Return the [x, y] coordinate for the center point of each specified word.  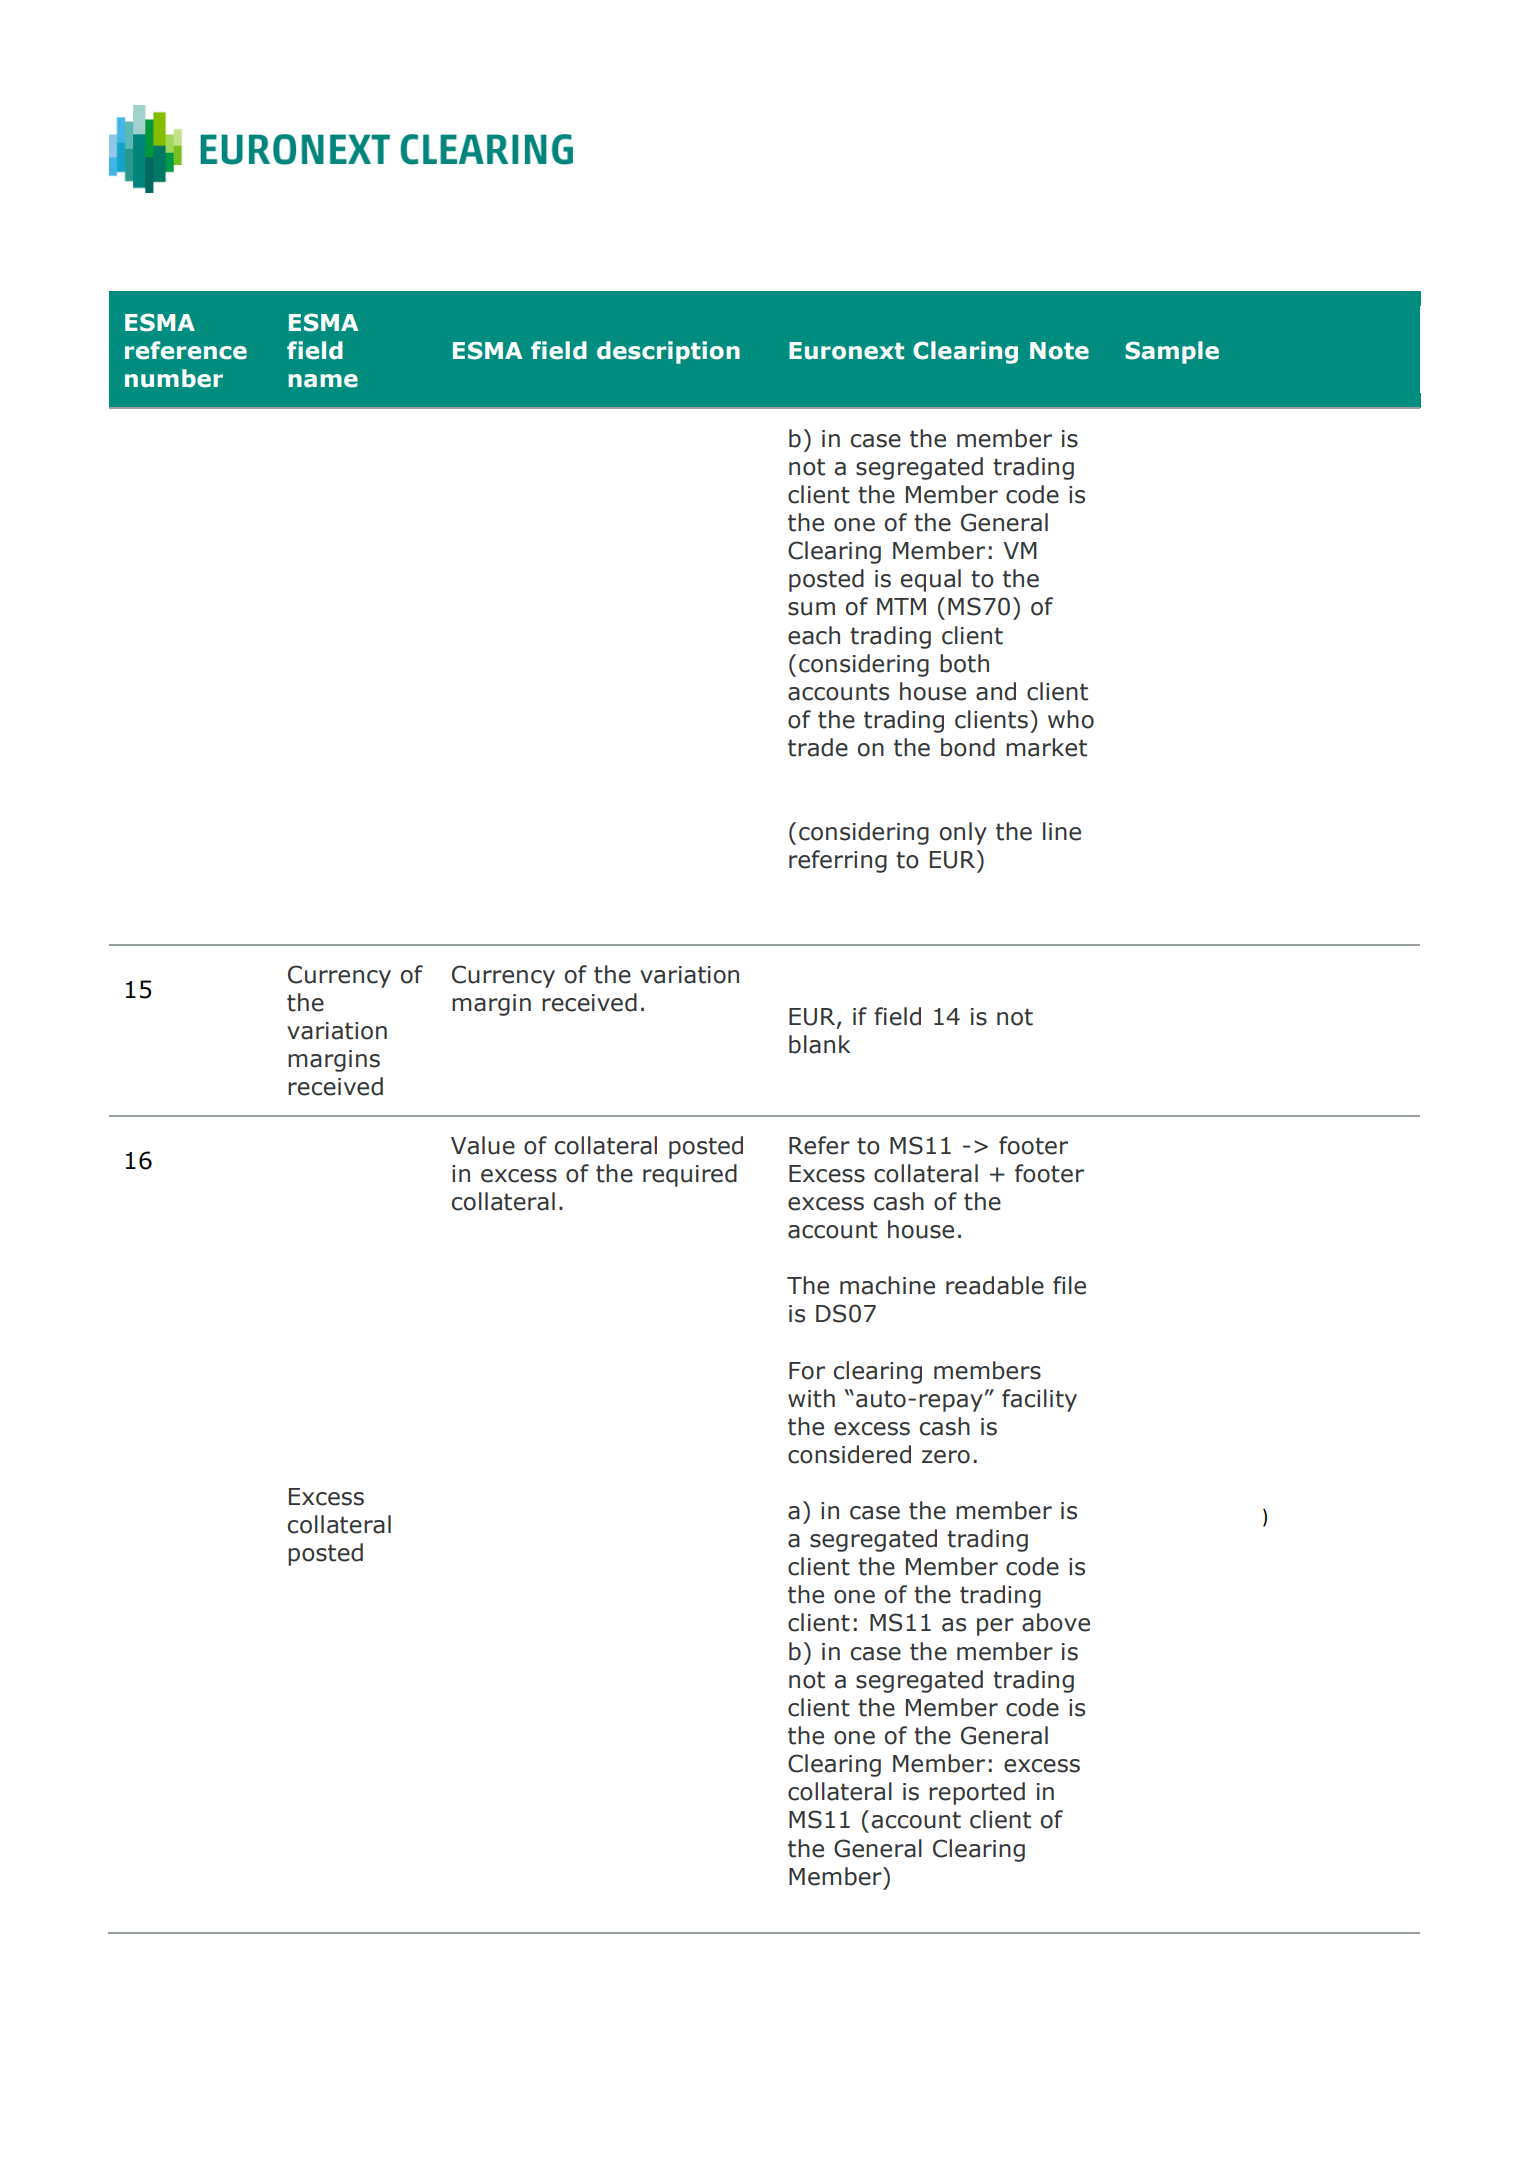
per [995, 1627]
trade [818, 747]
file [1069, 1285]
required [690, 1175]
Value [483, 1145]
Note [1059, 351]
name [323, 381]
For [807, 1371]
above [1056, 1622]
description [668, 352]
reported [977, 1793]
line [1062, 831]
